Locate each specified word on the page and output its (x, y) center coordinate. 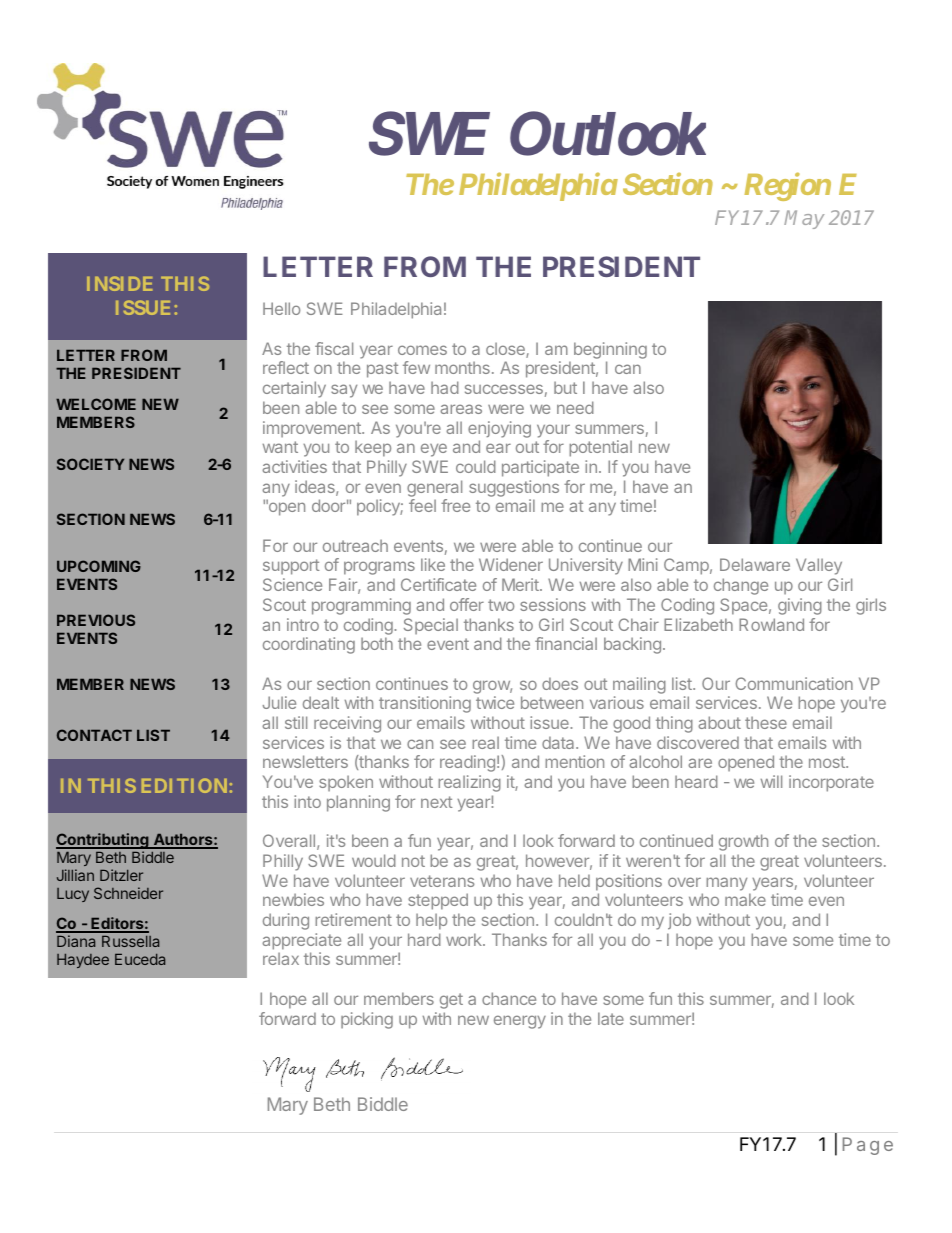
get (451, 1001)
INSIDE (119, 283)
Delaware (755, 564)
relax (281, 958)
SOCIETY (90, 464)
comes (422, 350)
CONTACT (94, 735)
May (804, 219)
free (455, 505)
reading (467, 763)
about (719, 722)
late (611, 1018)
